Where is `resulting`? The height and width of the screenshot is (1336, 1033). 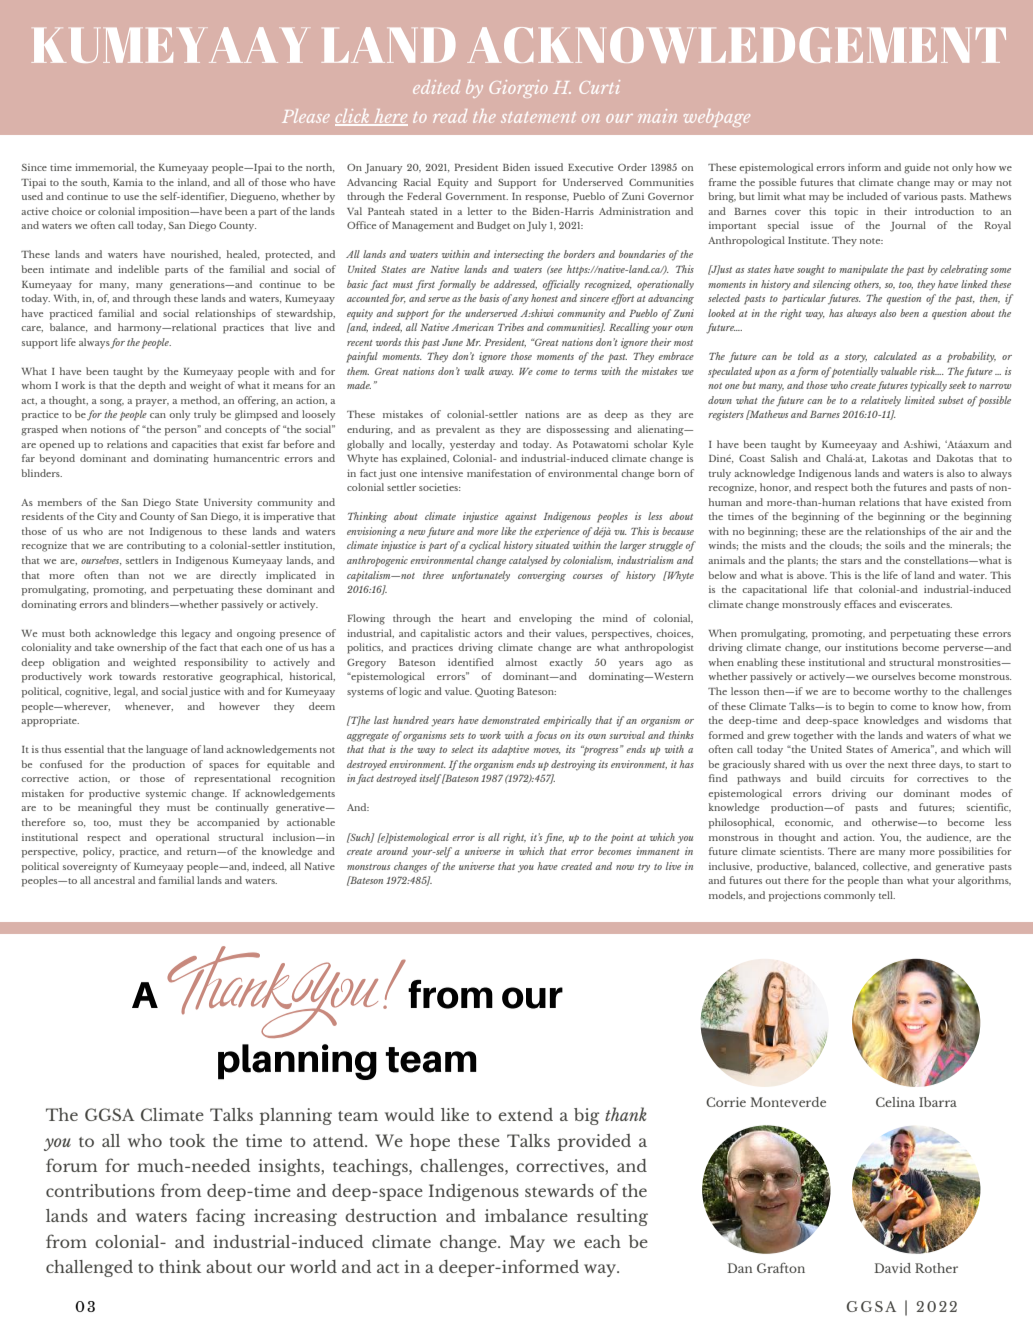 resulting is located at coordinates (612, 1217).
